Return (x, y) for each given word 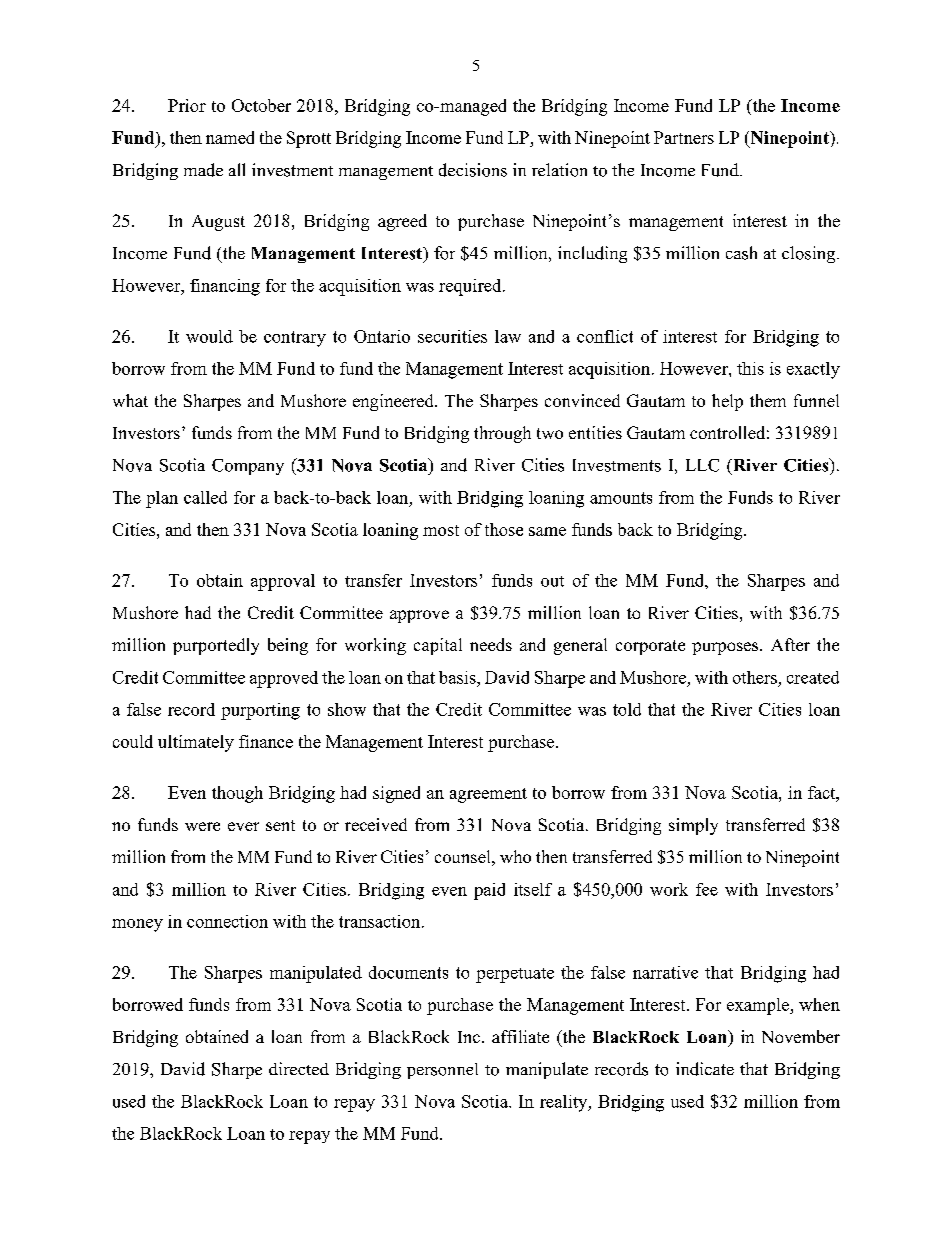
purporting (260, 711)
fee (707, 889)
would (209, 336)
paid (489, 891)
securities (452, 336)
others (755, 677)
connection (227, 921)
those (504, 529)
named (230, 137)
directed (299, 1068)
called (205, 497)
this (750, 368)
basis (458, 677)
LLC (702, 465)
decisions (473, 170)
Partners (684, 137)
